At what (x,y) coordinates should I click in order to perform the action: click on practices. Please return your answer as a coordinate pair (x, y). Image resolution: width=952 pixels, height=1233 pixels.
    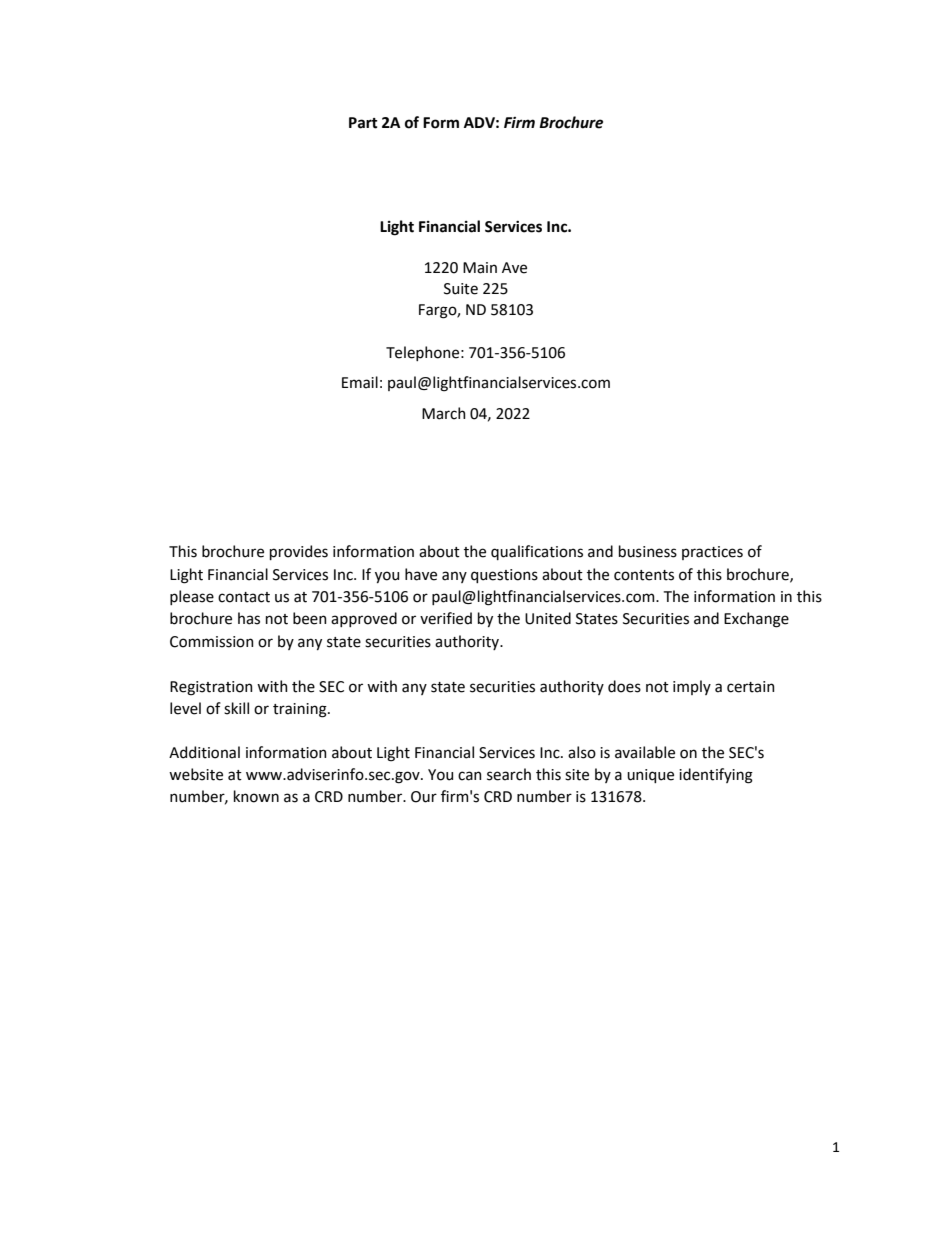
    Looking at the image, I should click on (712, 553).
